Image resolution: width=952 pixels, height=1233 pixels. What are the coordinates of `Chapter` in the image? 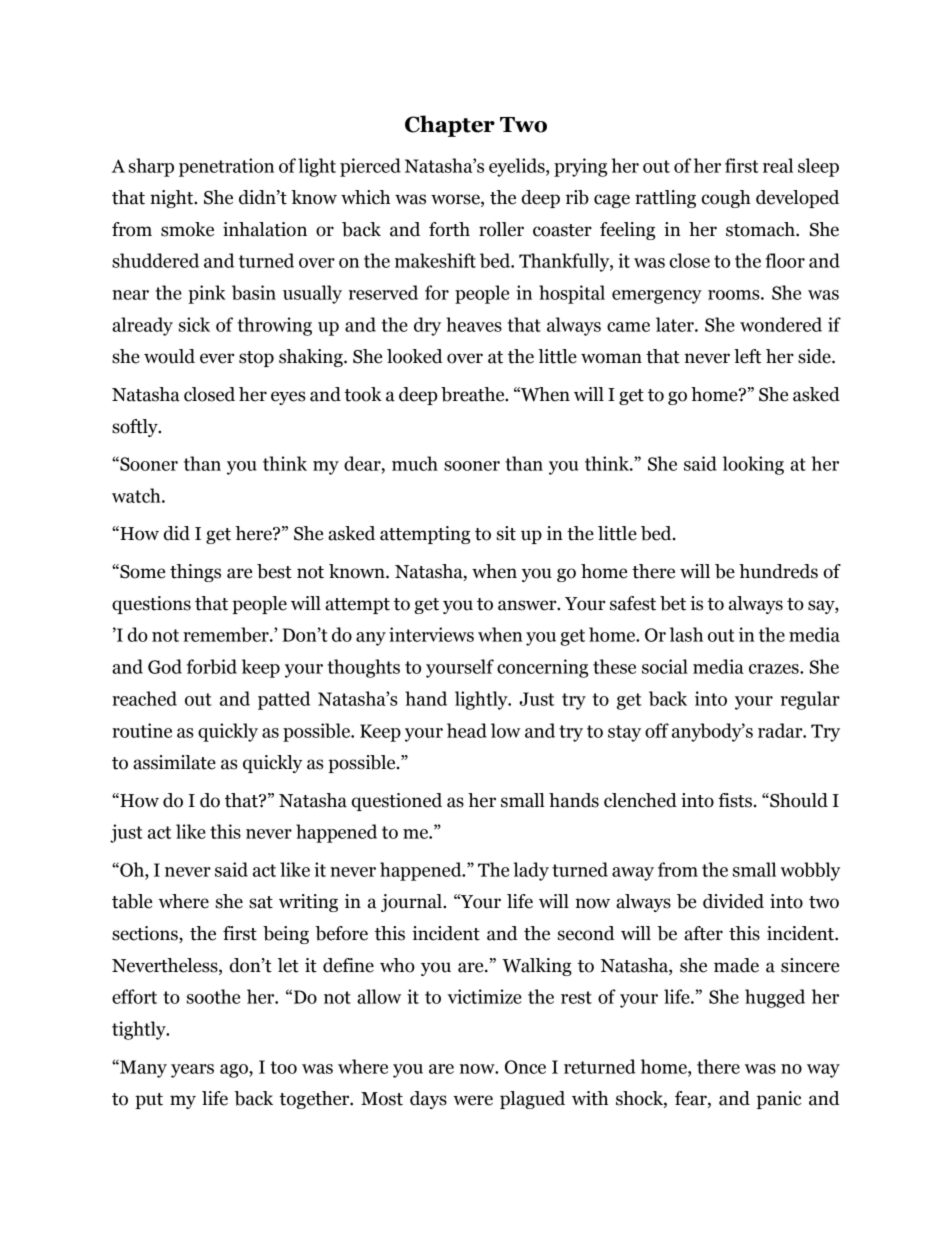 It's located at (450, 126).
